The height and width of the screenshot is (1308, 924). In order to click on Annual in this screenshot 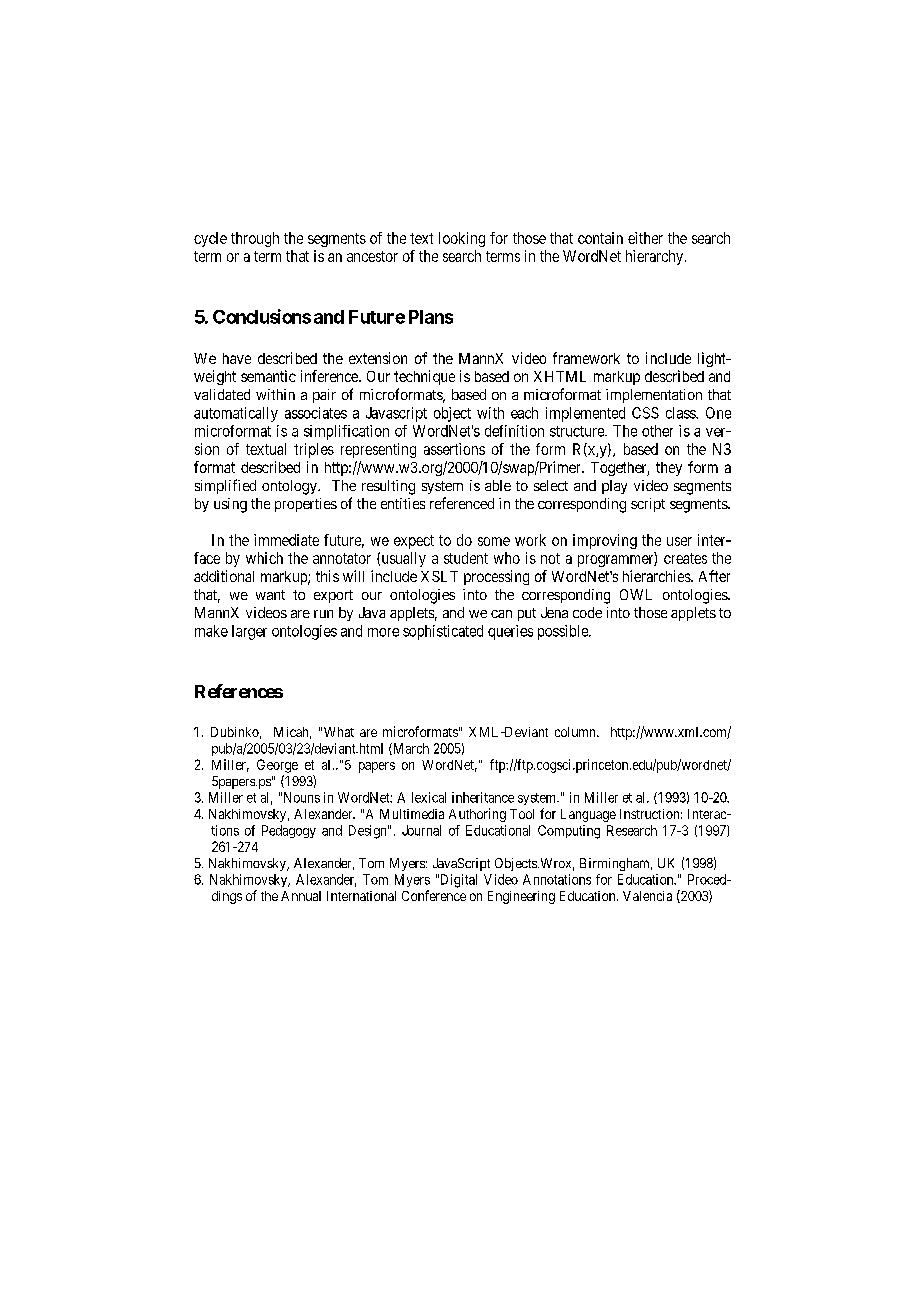, I will do `click(301, 896)`.
